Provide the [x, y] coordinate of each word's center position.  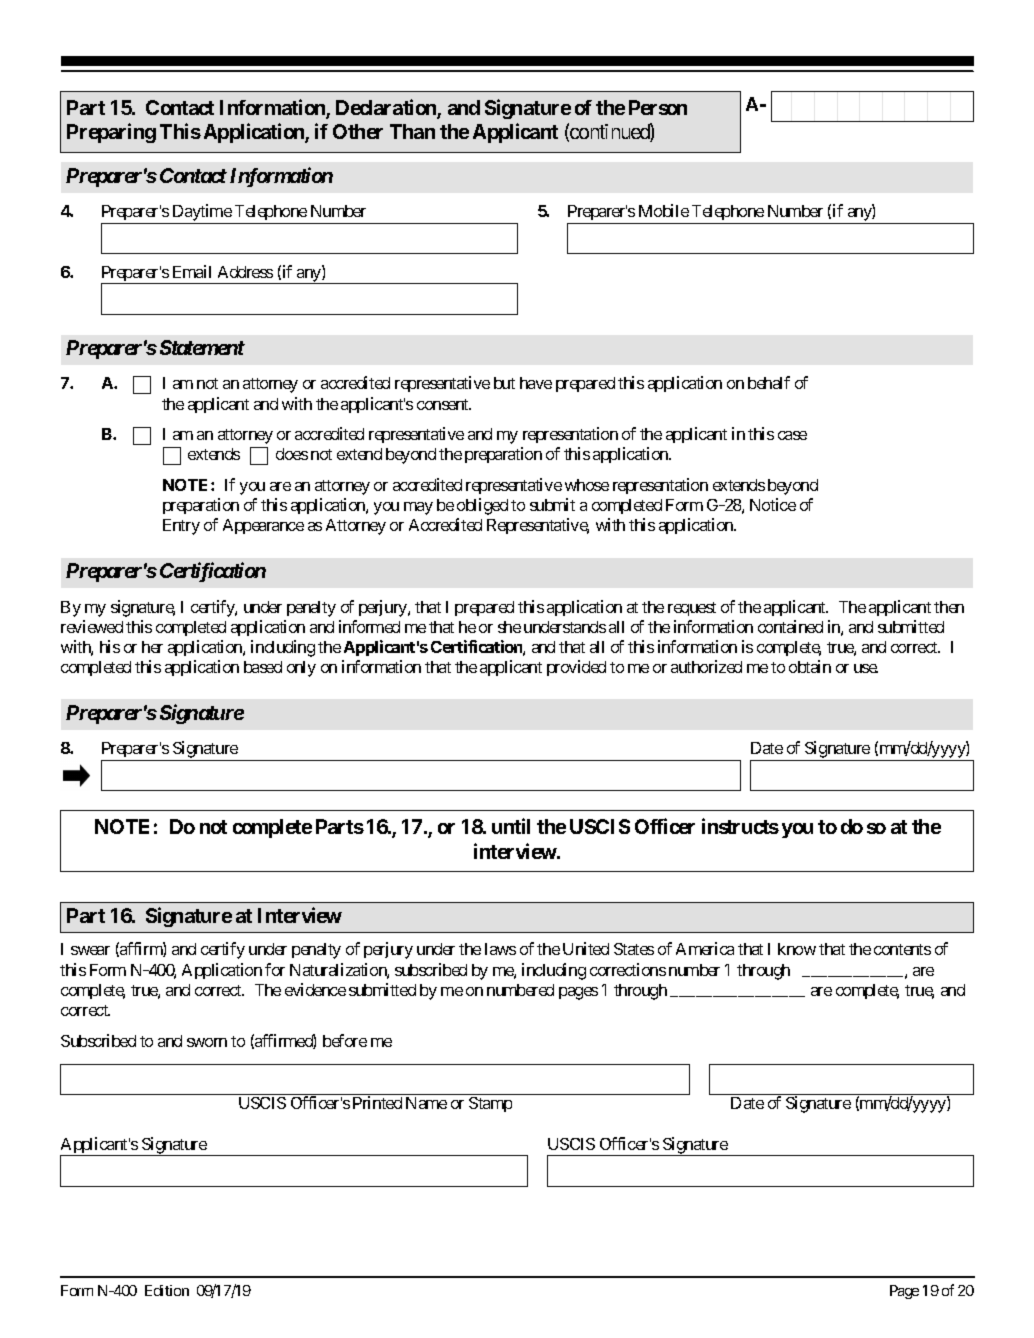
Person [658, 107]
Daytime [201, 214]
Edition [167, 1290]
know [797, 949]
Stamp [490, 1104]
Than [412, 131]
